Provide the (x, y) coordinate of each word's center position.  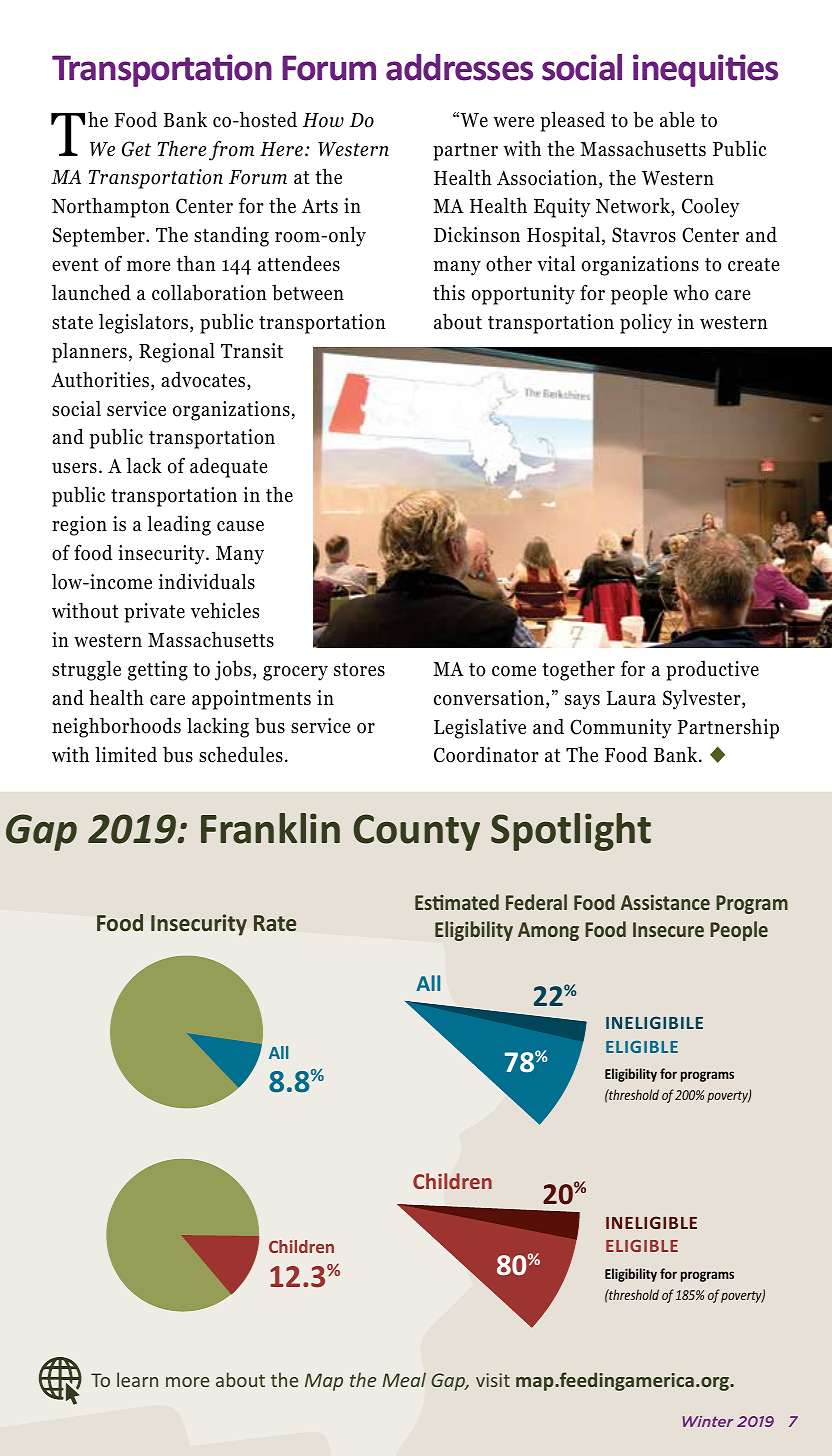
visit (493, 1380)
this (449, 292)
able (677, 119)
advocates (204, 380)
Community (621, 729)
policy (646, 323)
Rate (275, 923)
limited (126, 754)
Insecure (668, 929)
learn (137, 1379)
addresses (459, 67)
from (231, 150)
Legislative (480, 728)
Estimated (457, 902)
